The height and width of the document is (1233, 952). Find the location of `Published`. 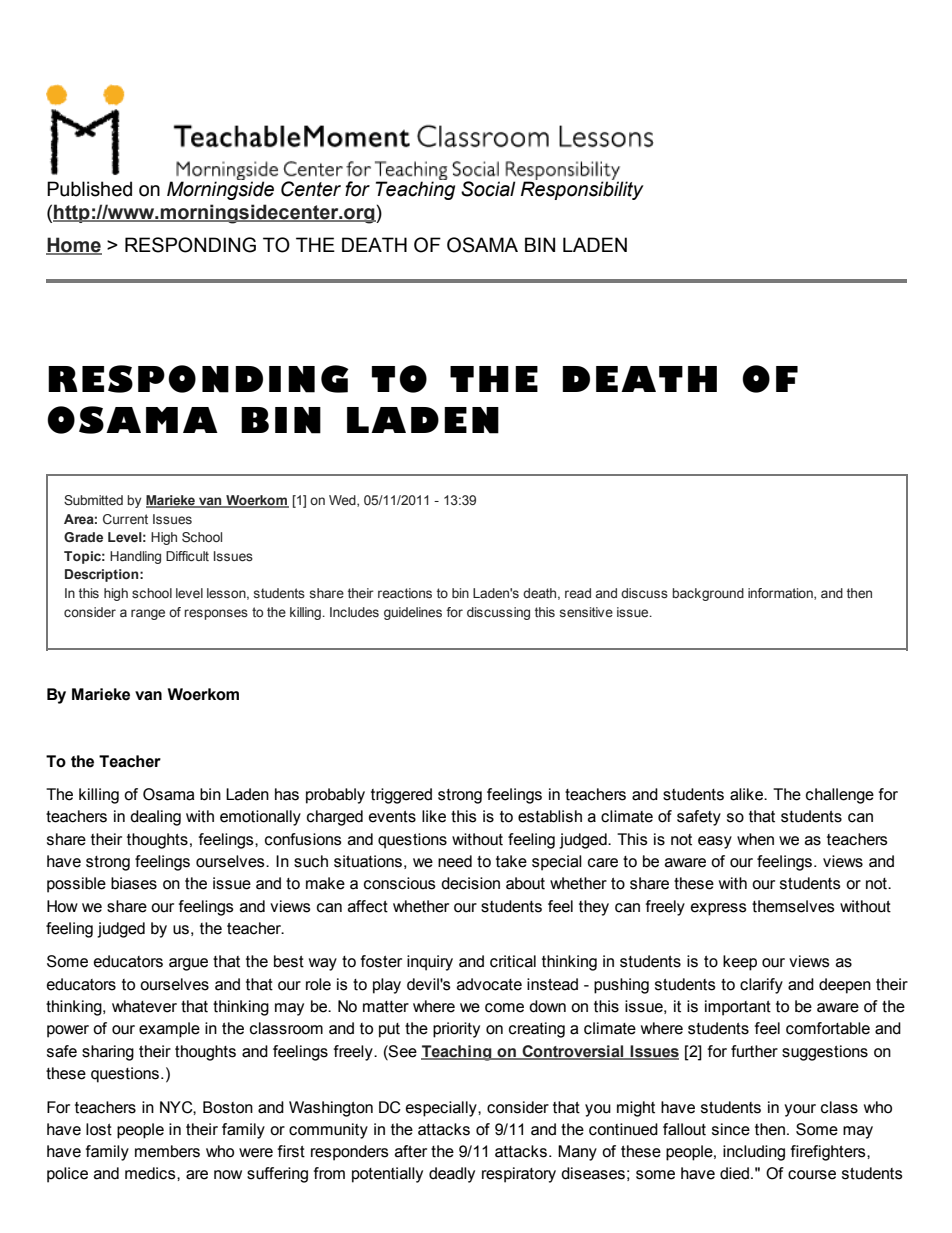

Published is located at coordinates (89, 189).
